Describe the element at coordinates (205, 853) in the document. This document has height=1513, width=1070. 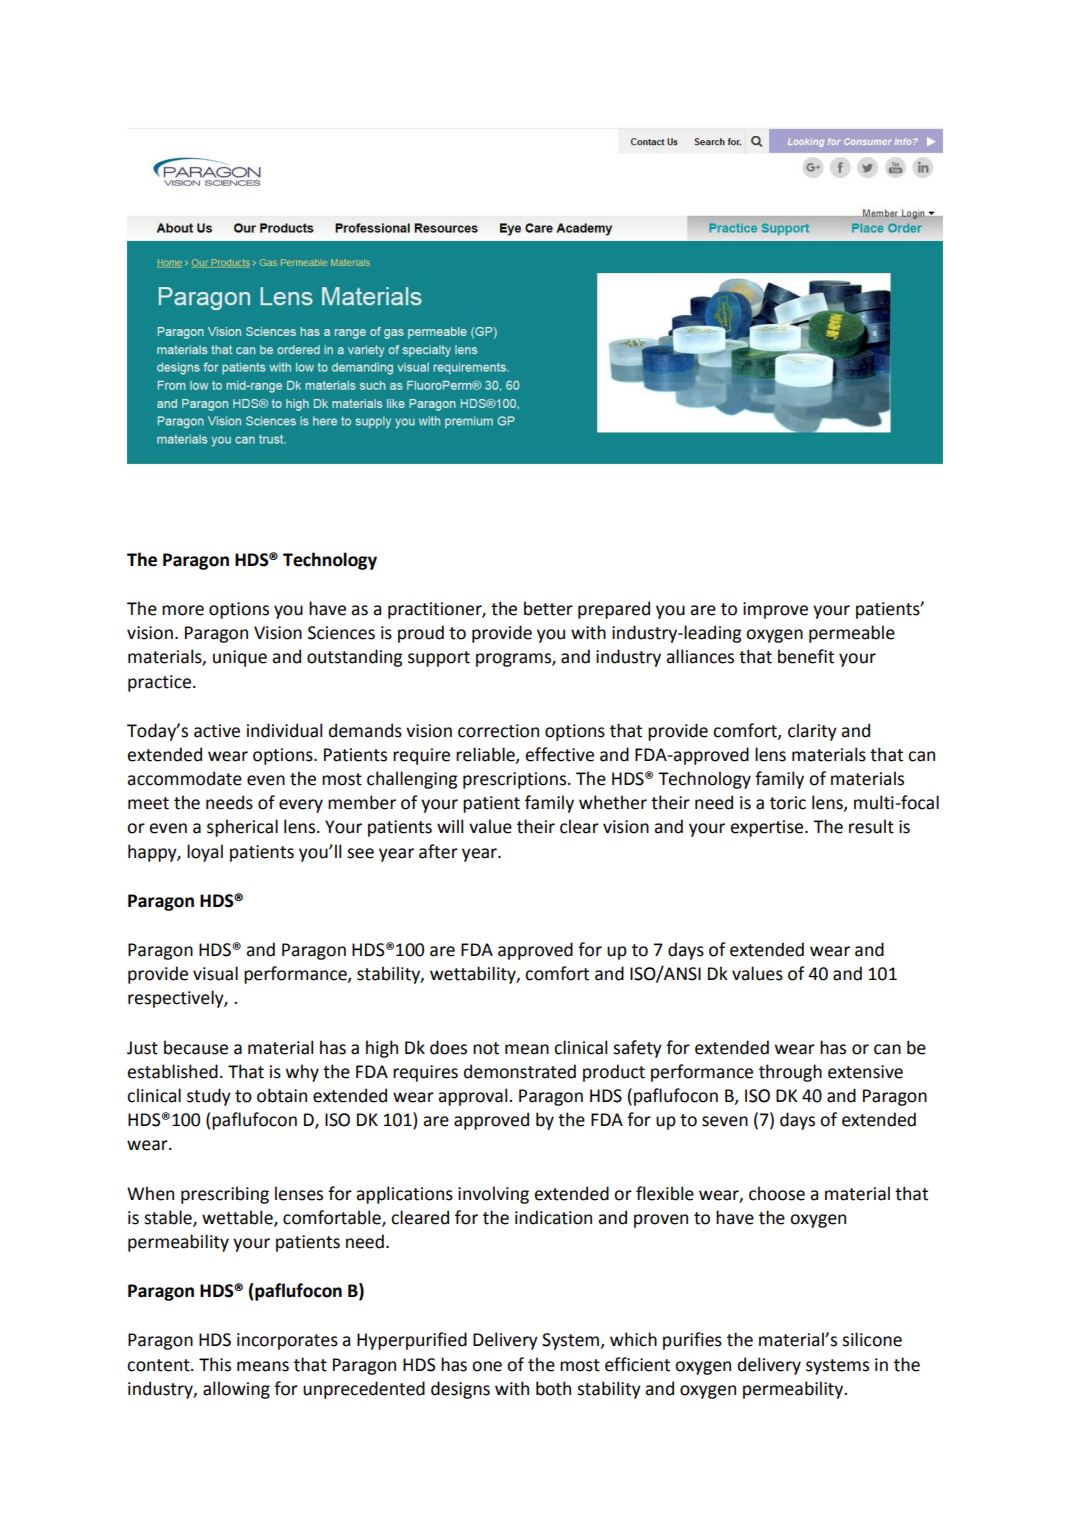
I see `loyal` at that location.
